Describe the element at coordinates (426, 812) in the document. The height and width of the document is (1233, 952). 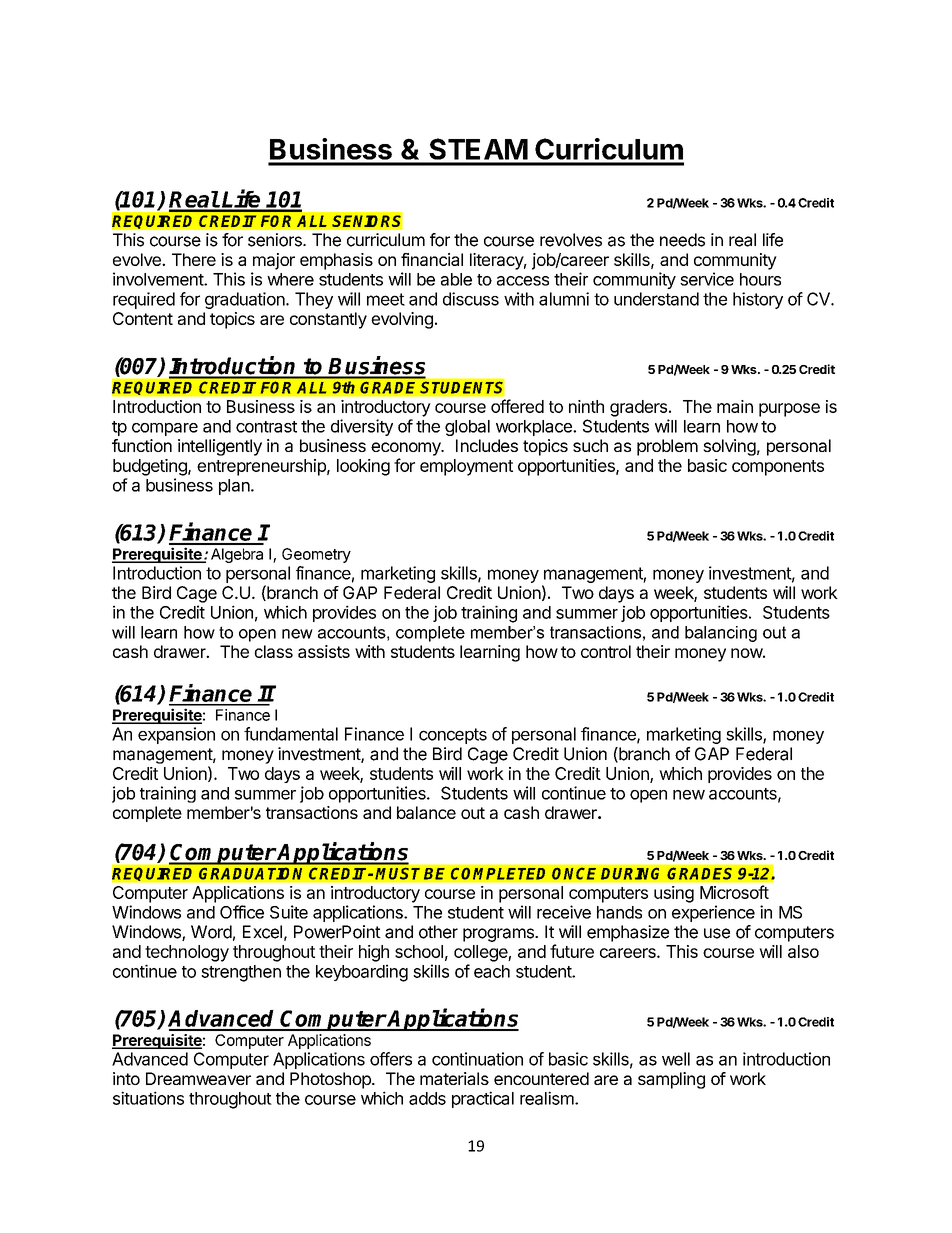
I see `balance` at that location.
